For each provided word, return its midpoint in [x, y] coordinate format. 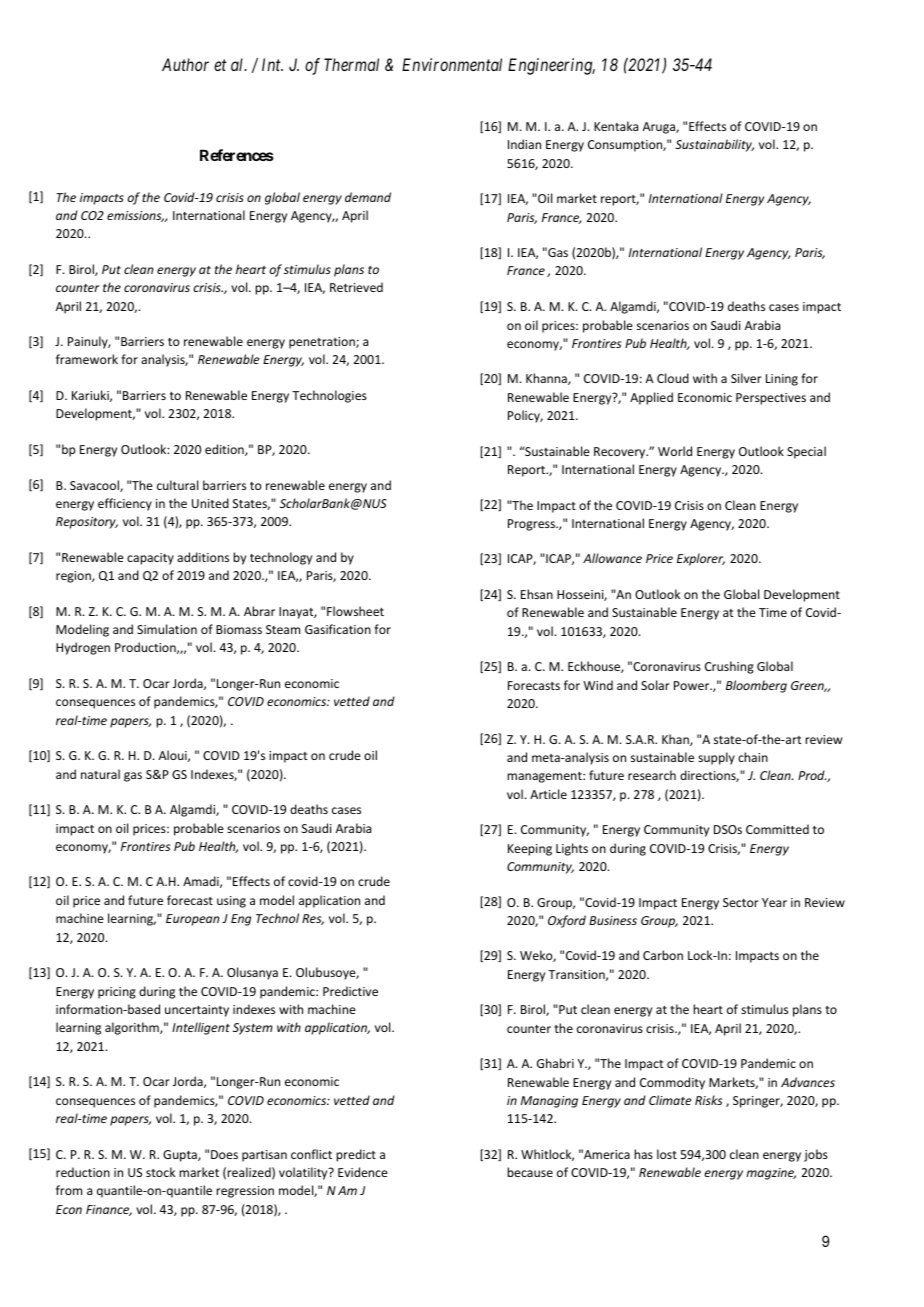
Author [185, 64]
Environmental [452, 64]
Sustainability [714, 145]
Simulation [167, 629]
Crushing [729, 667]
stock [160, 1172]
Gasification [338, 629]
